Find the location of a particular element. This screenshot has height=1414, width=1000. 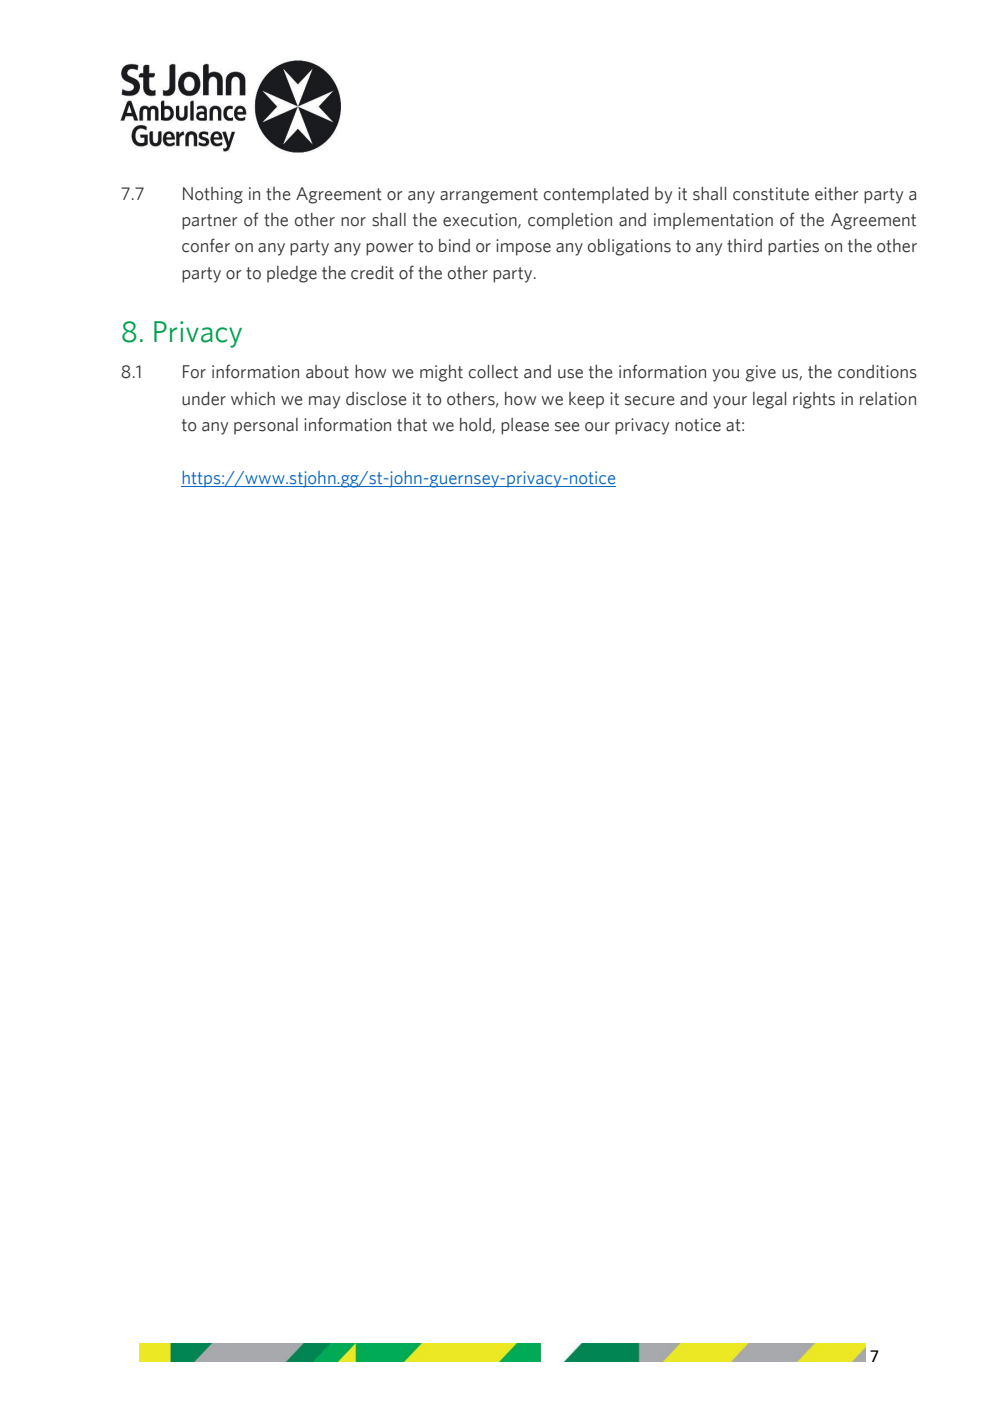

personal is located at coordinates (266, 426).
